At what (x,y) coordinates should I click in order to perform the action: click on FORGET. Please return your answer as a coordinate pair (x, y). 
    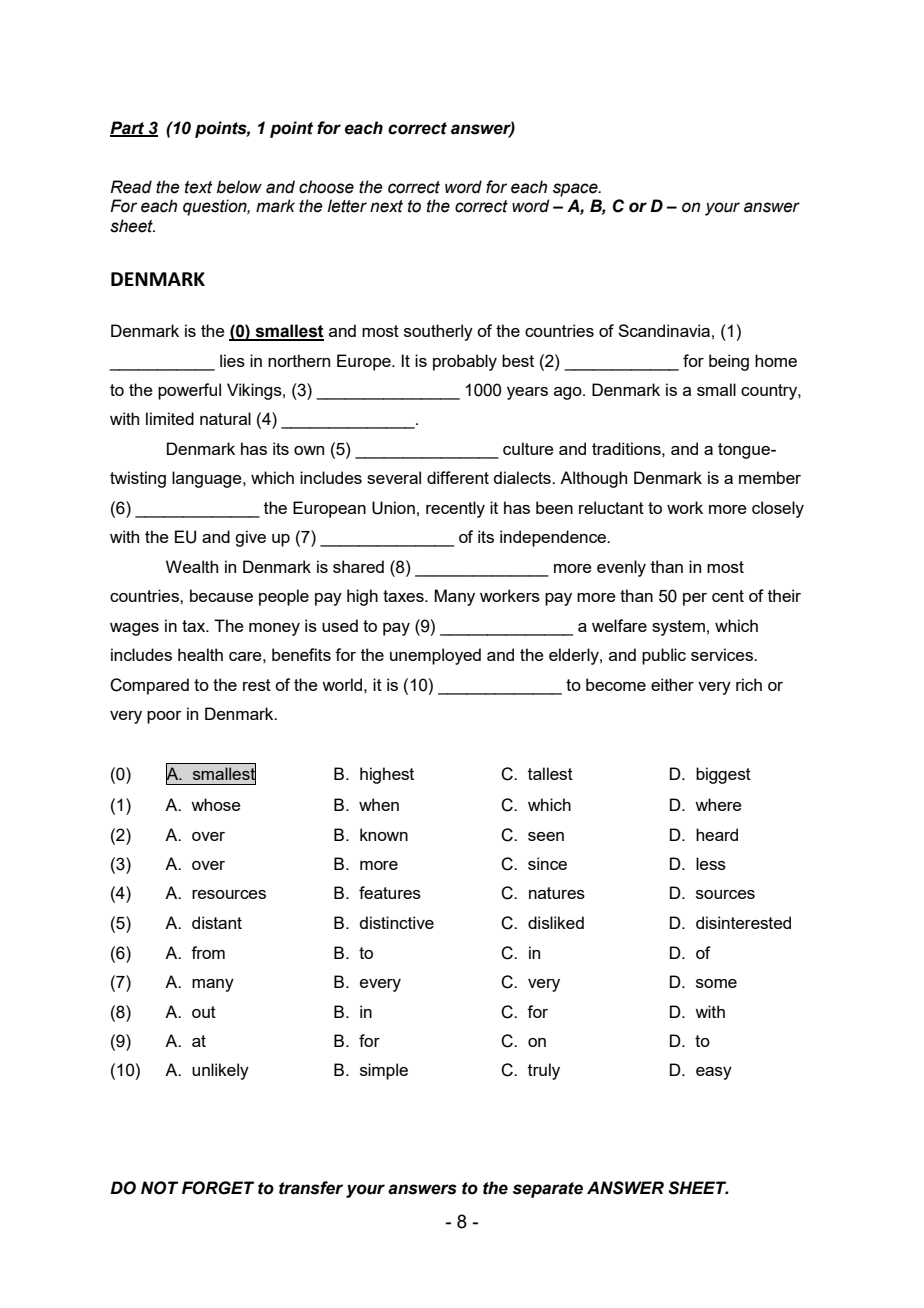
    Looking at the image, I should click on (218, 1188).
